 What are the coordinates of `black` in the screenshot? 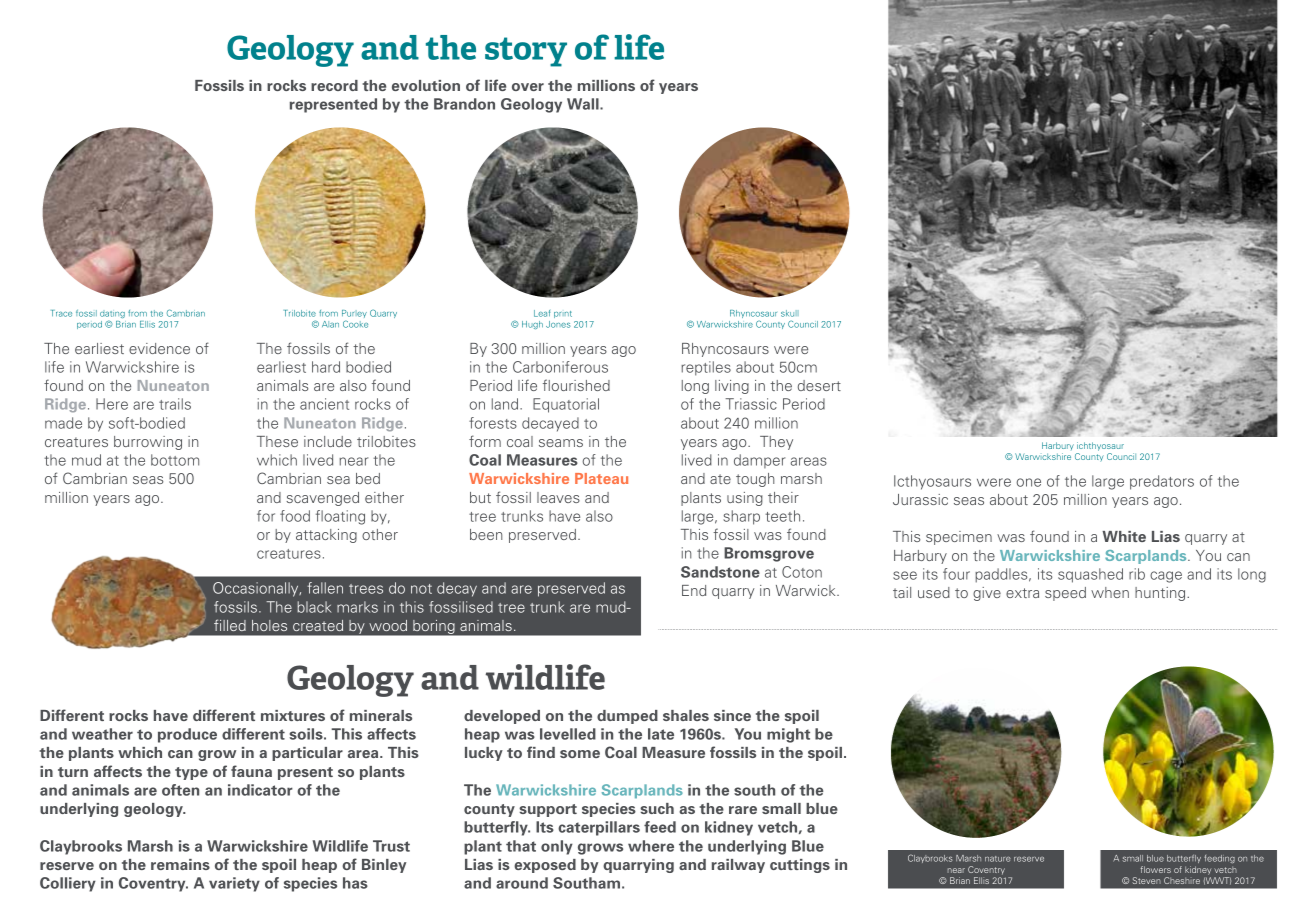 It's located at (314, 607).
